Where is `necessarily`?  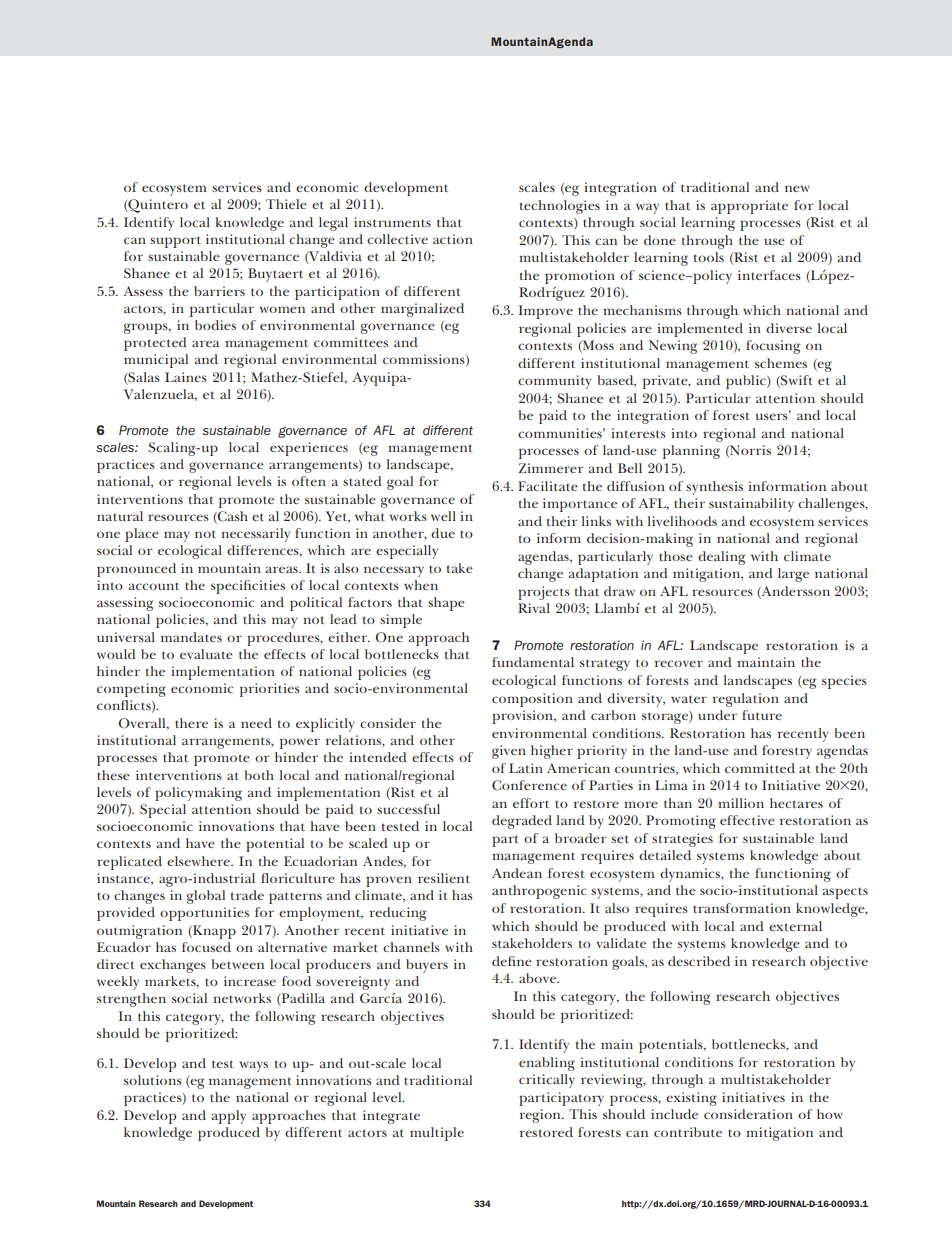 necessarily is located at coordinates (255, 535).
